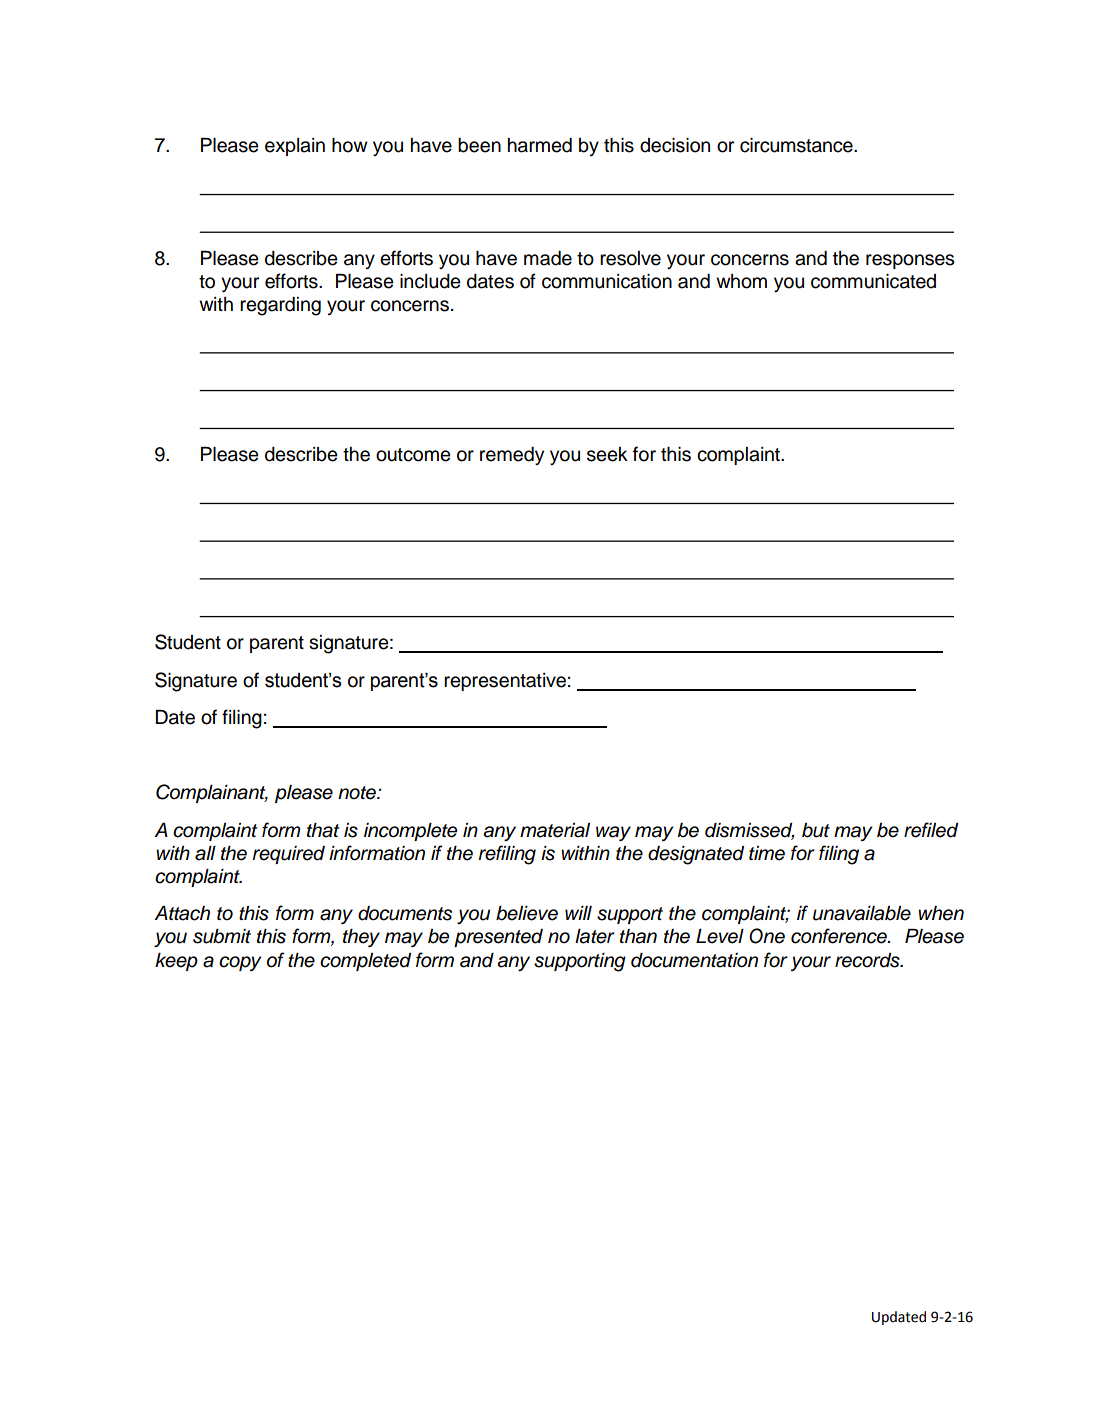 The width and height of the document is (1093, 1414). I want to click on harmed, so click(540, 145).
